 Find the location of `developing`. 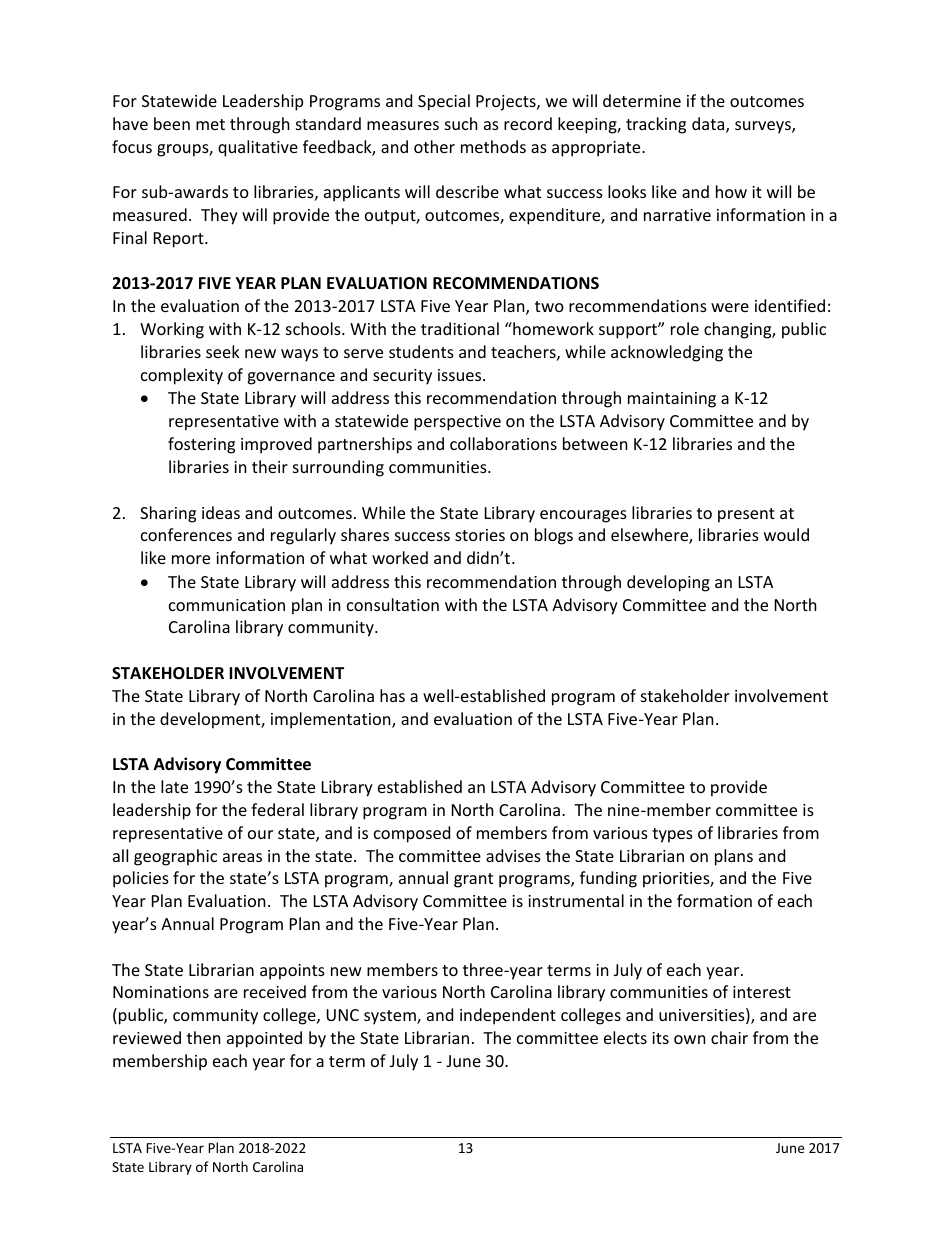

developing is located at coordinates (668, 583).
